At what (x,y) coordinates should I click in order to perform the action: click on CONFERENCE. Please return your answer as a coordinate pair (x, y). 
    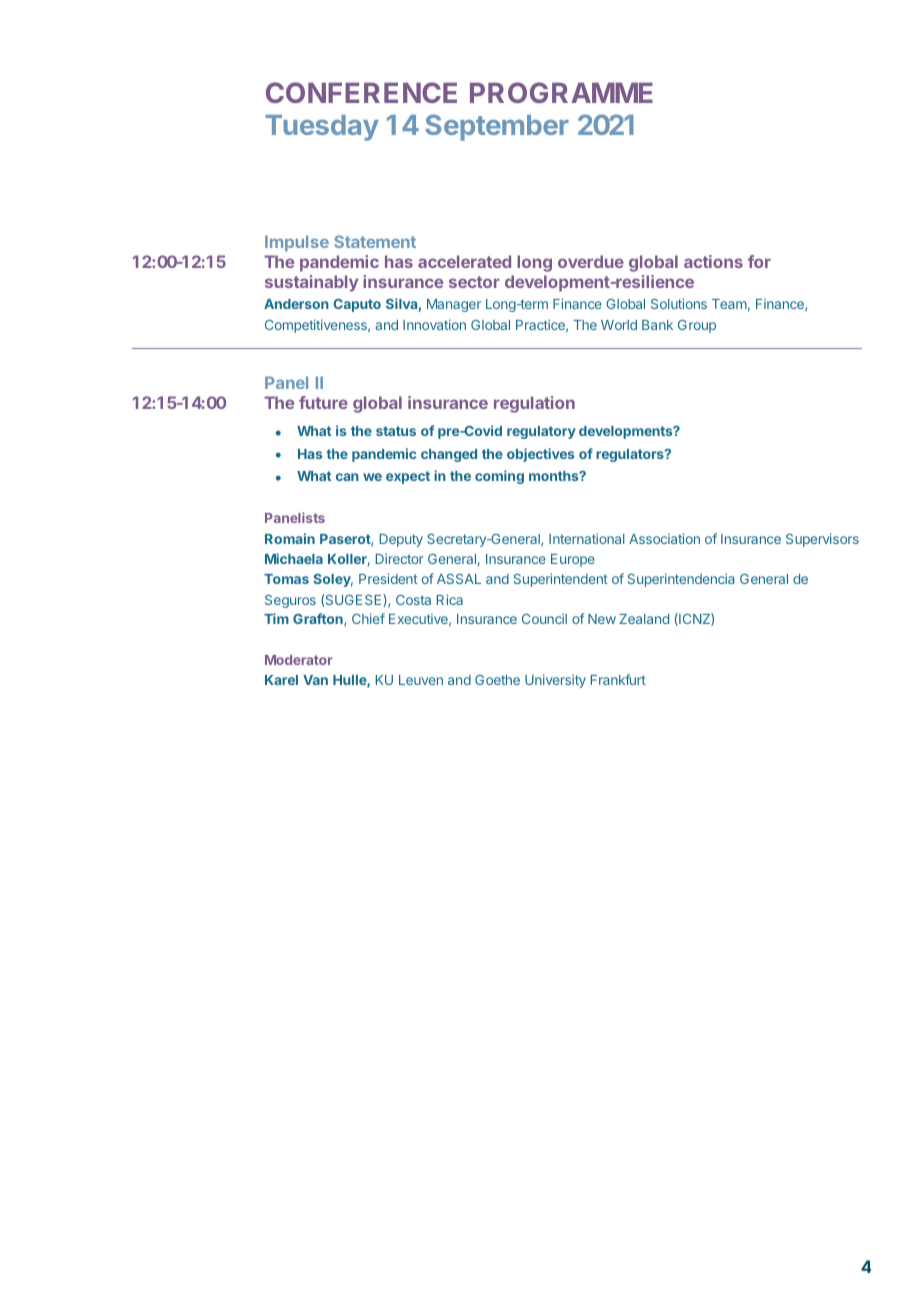
    Looking at the image, I should click on (361, 92).
